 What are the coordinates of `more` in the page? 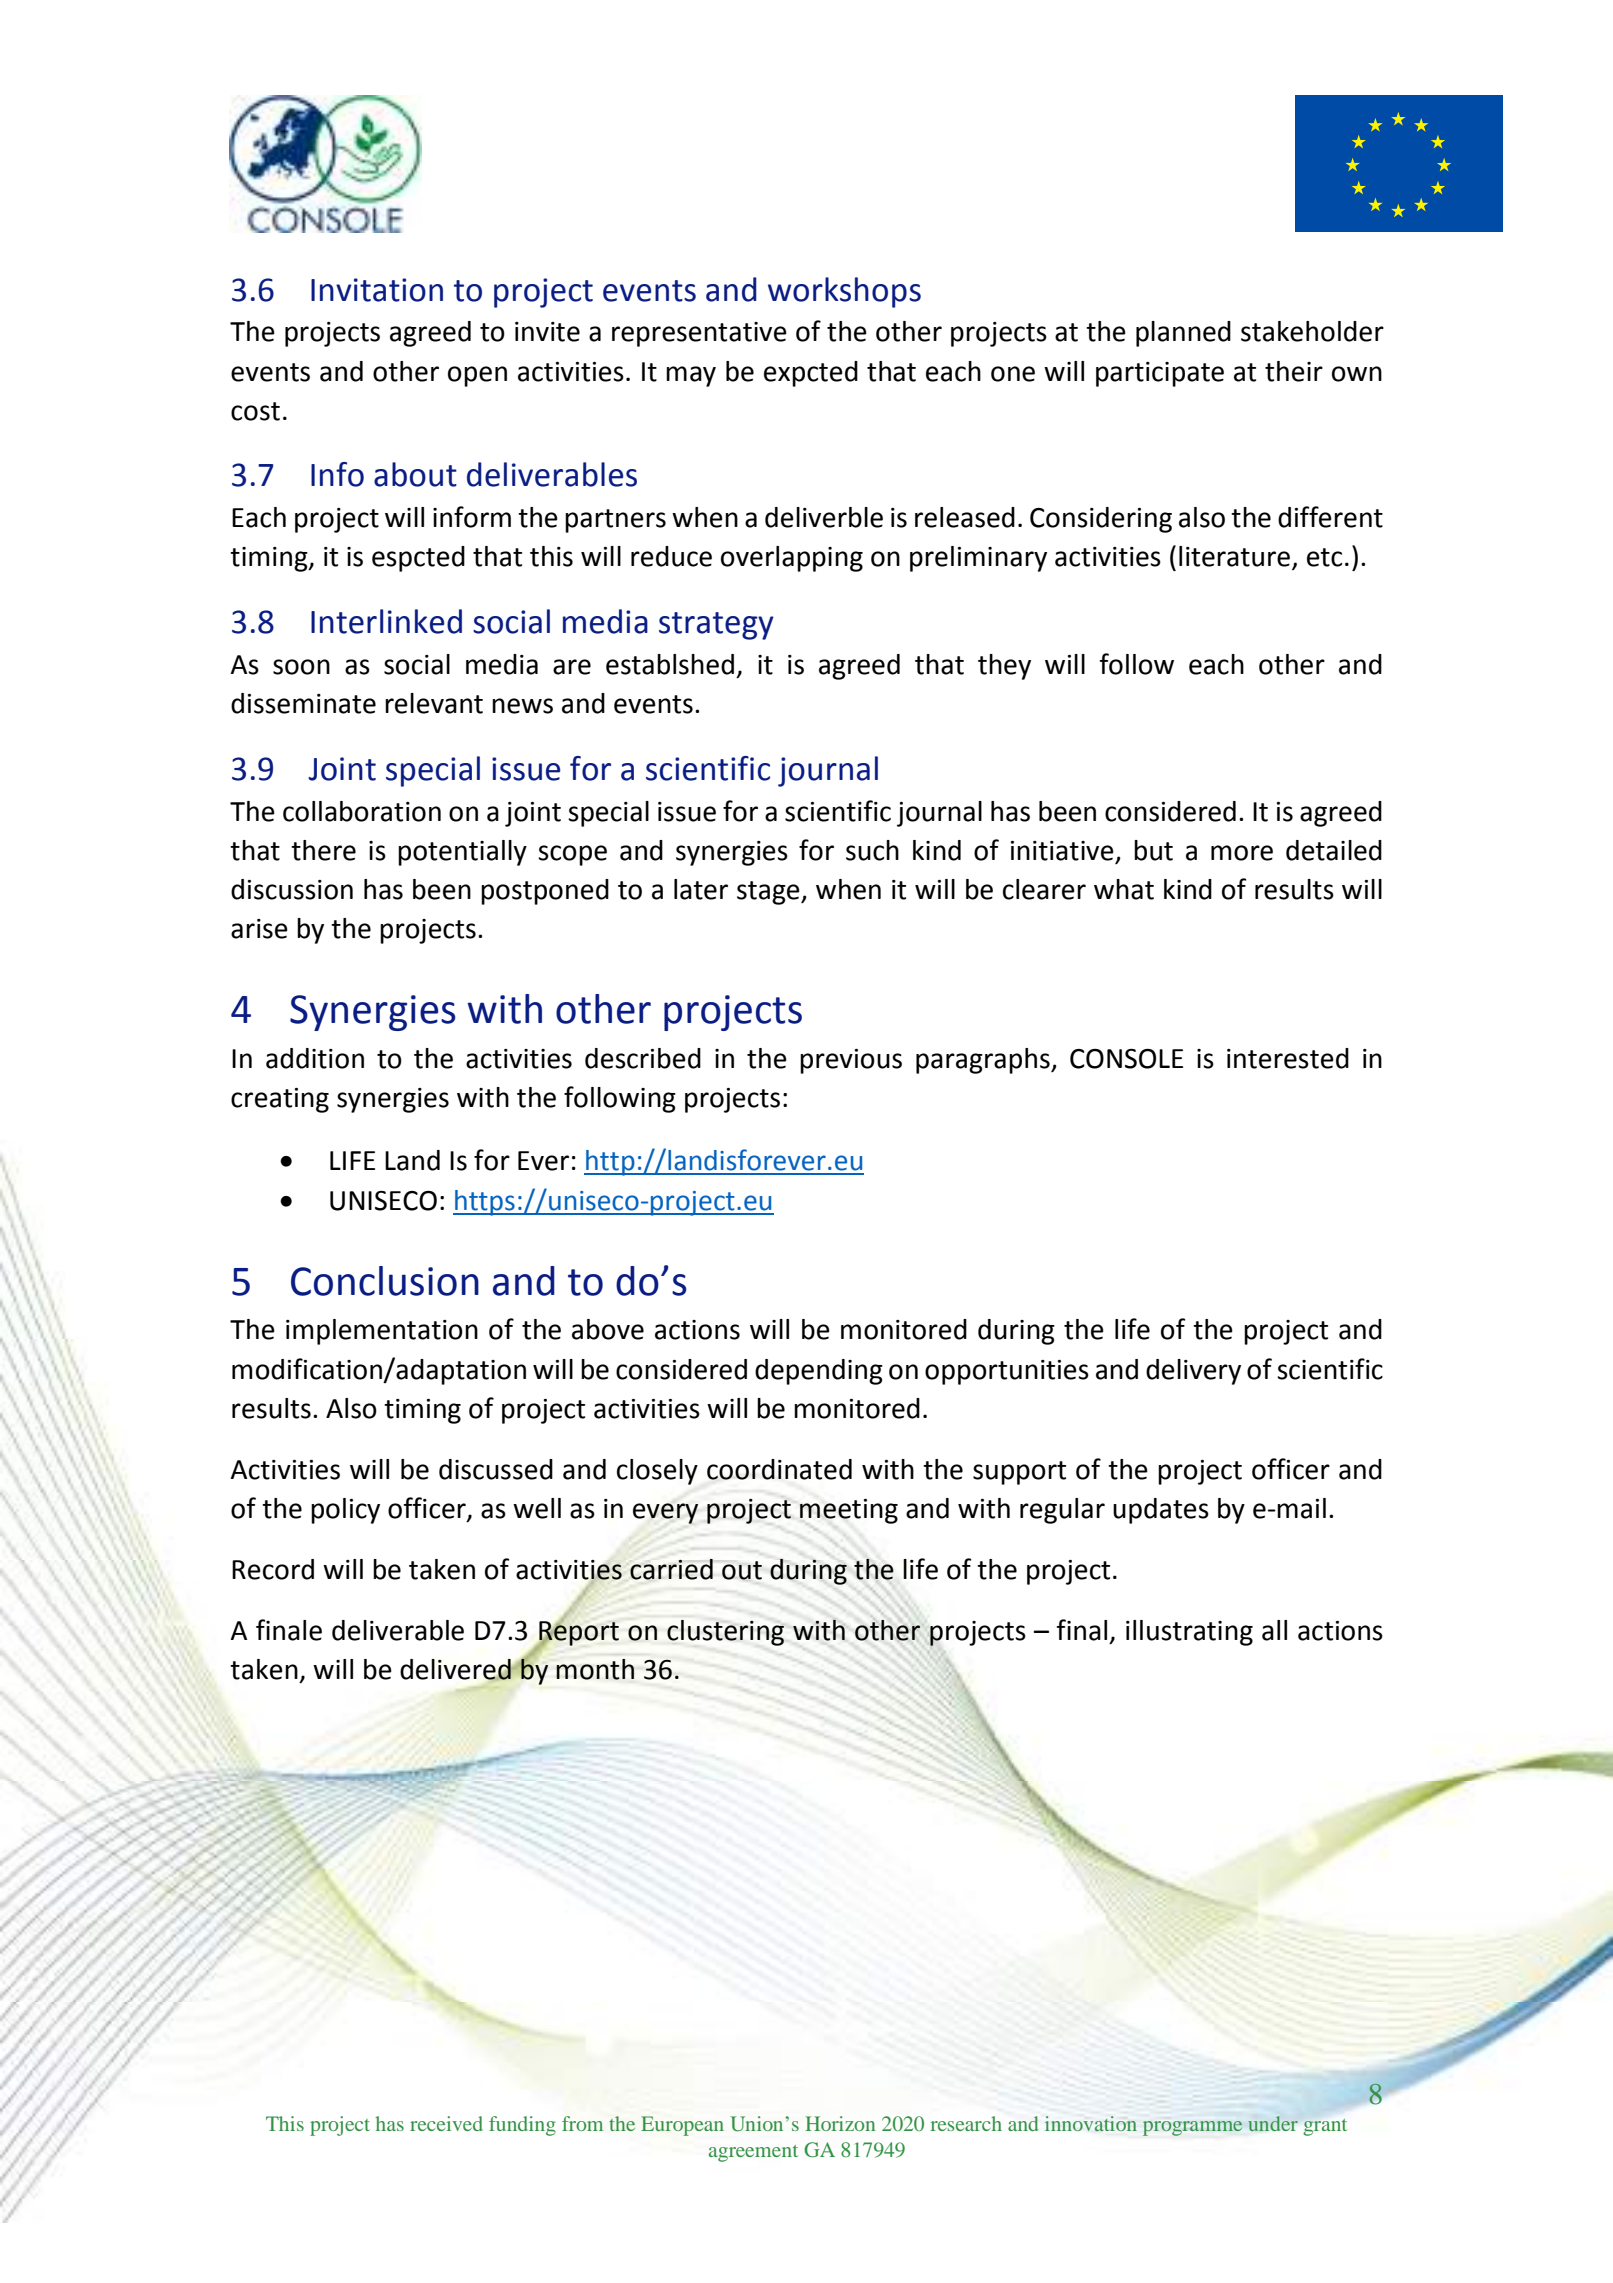 It's located at (1242, 853).
